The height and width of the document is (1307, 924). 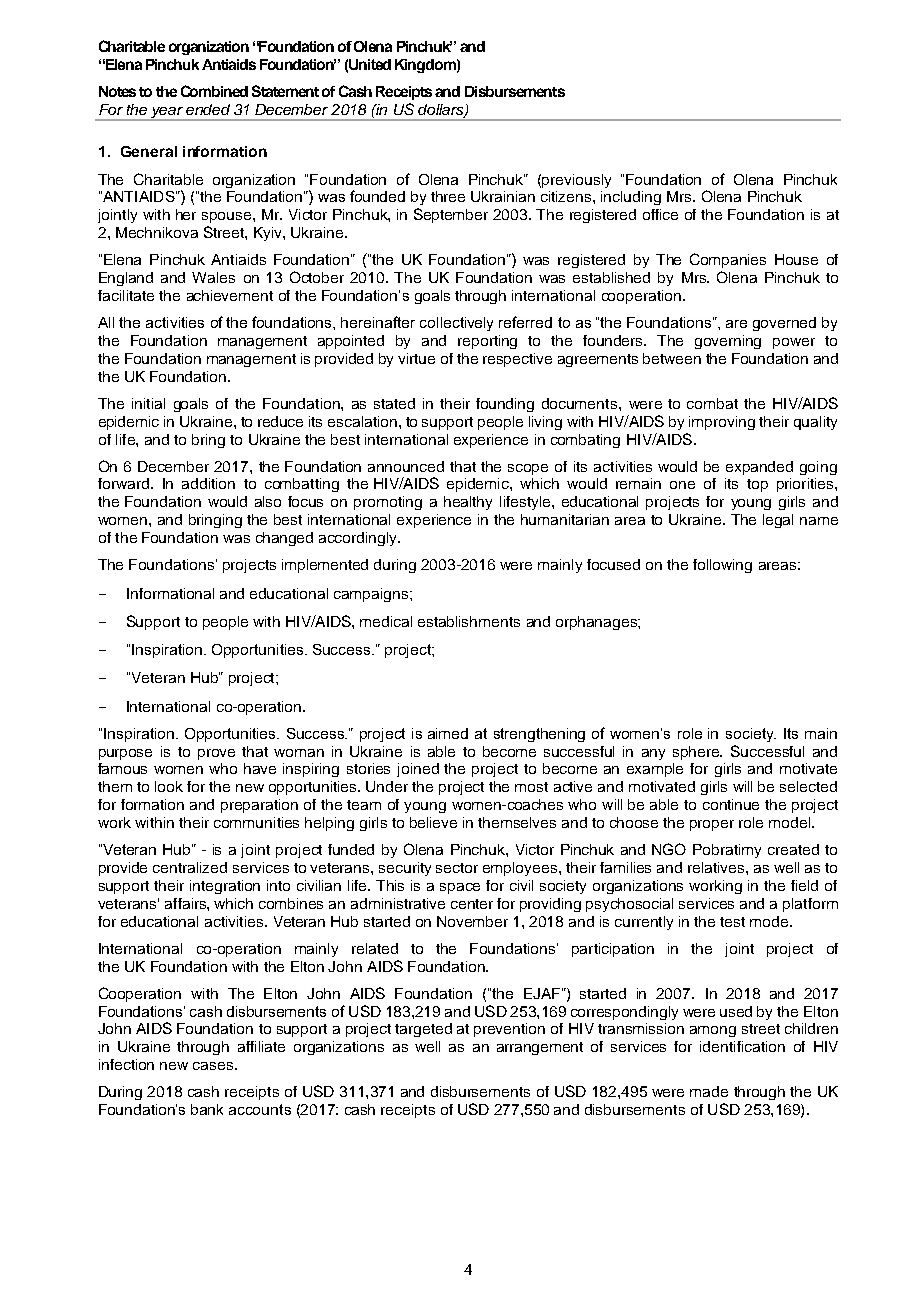 What do you see at coordinates (423, 1030) in the document?
I see `targeted` at bounding box center [423, 1030].
